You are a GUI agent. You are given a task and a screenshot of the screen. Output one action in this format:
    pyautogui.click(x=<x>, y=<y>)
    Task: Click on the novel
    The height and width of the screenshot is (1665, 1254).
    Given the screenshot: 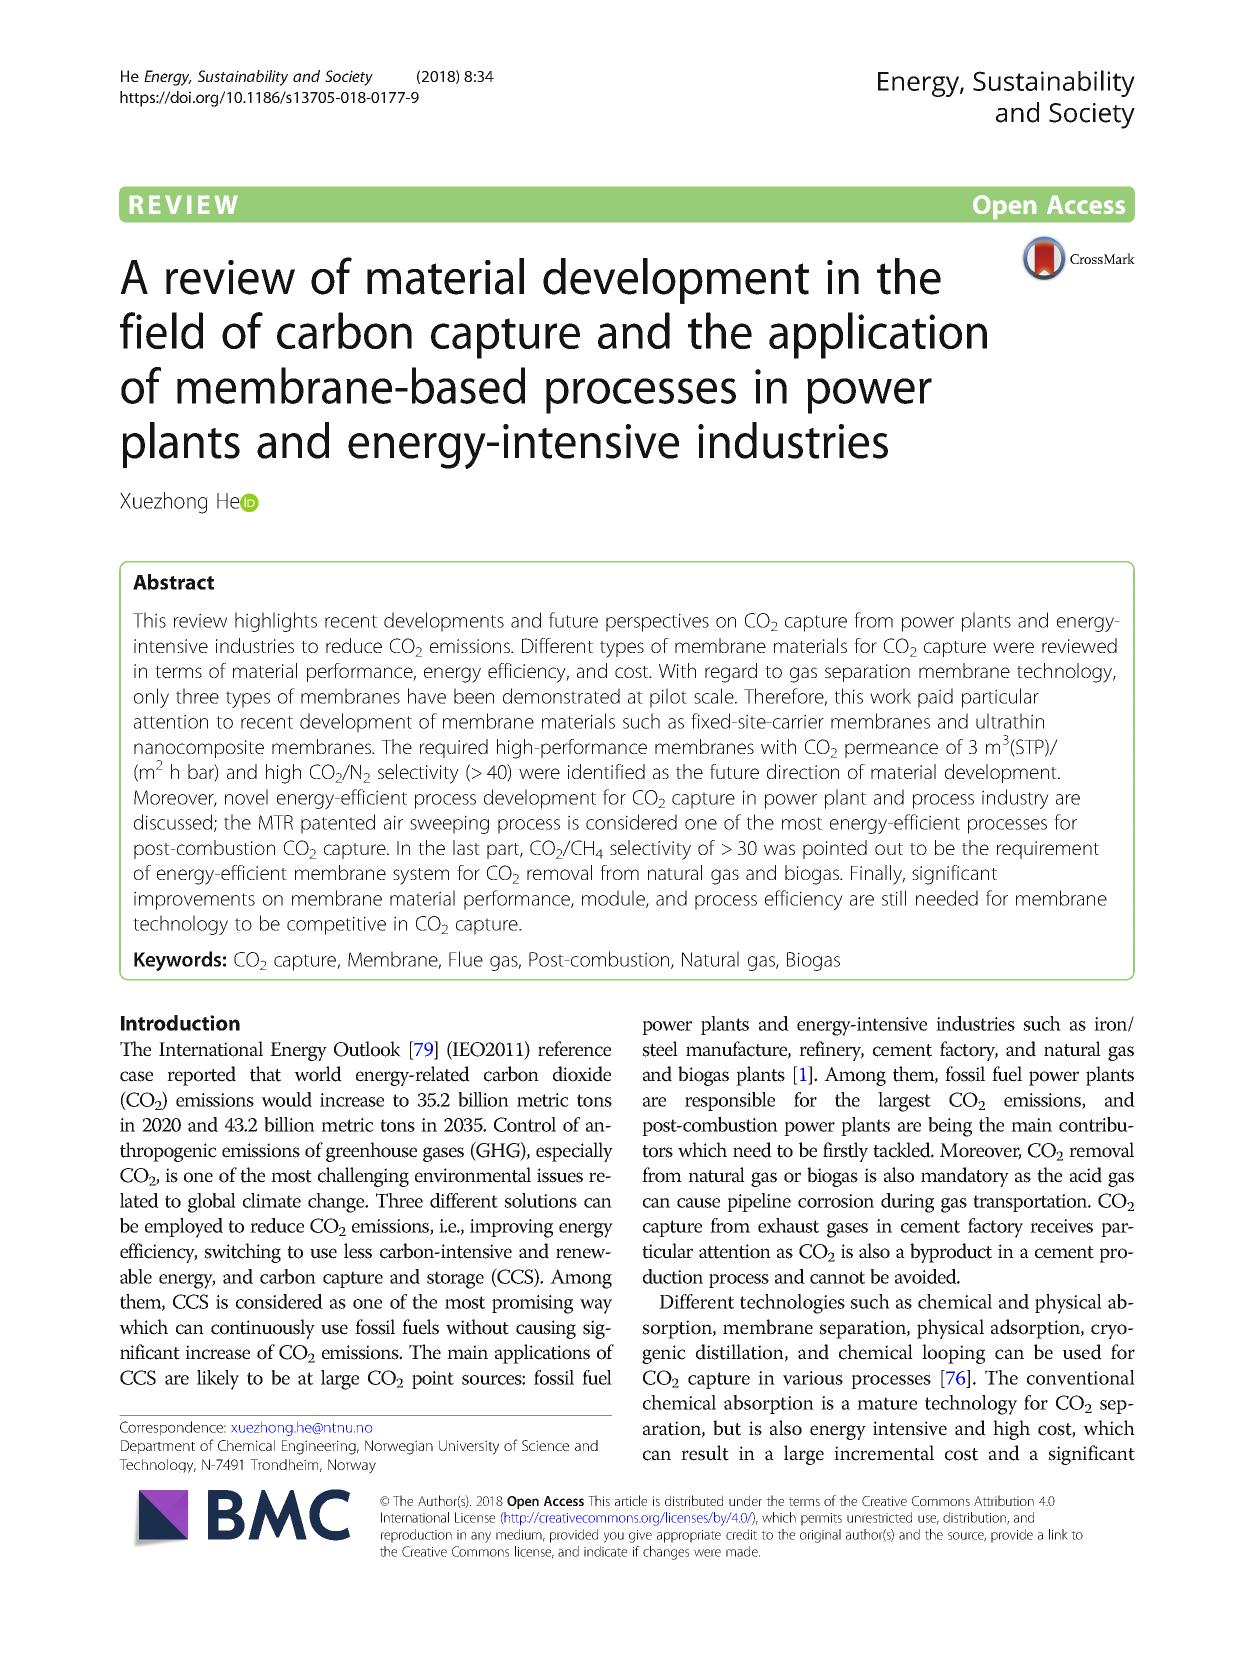 What is the action you would take?
    pyautogui.click(x=246, y=797)
